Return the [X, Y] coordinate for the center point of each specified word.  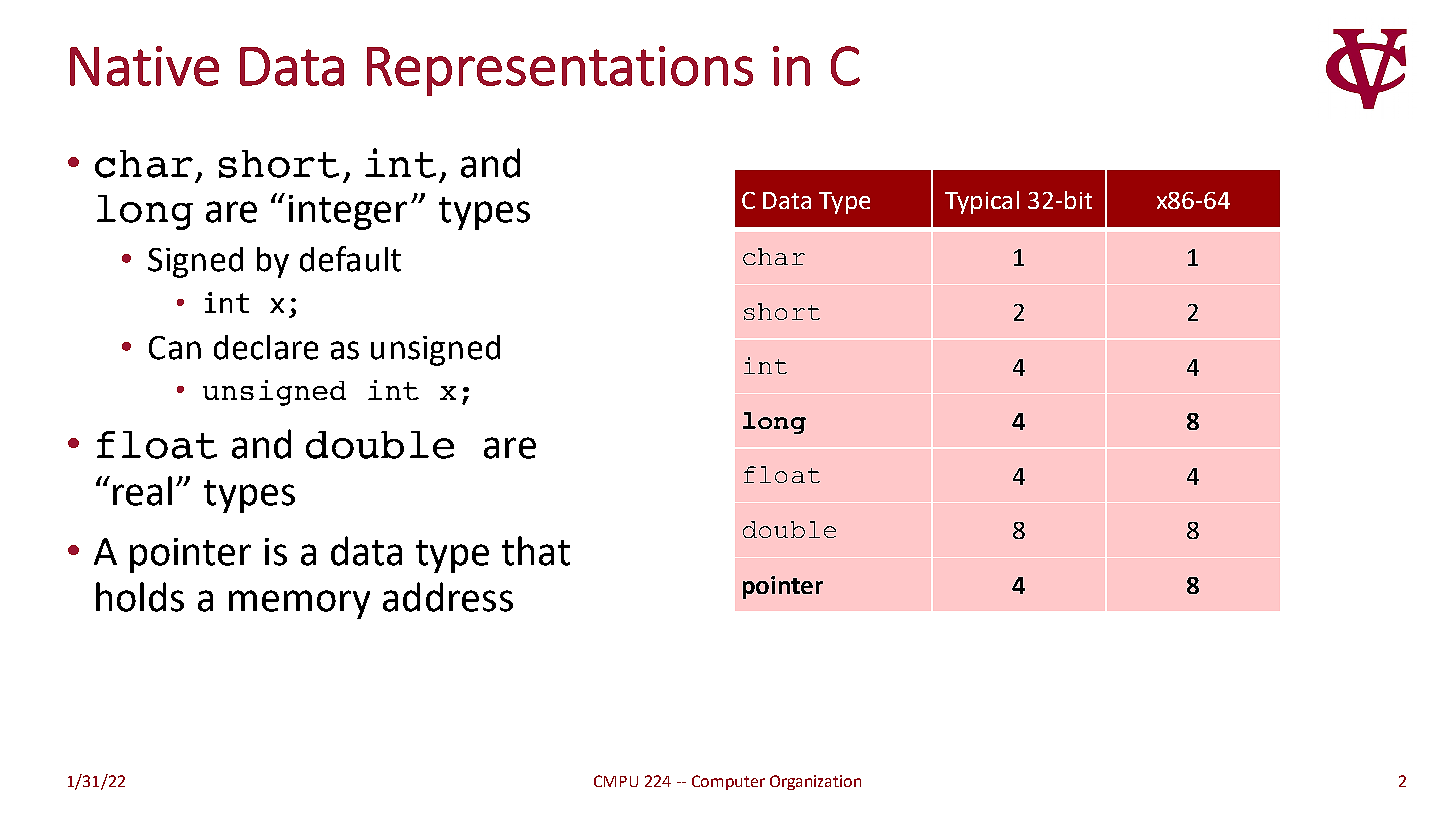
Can [175, 348]
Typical [982, 202]
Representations [560, 71]
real [142, 491]
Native [144, 66]
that [536, 551]
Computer [728, 782]
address [448, 597]
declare [266, 347]
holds [140, 597]
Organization [815, 782]
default [350, 259]
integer [348, 212]
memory [299, 604]
